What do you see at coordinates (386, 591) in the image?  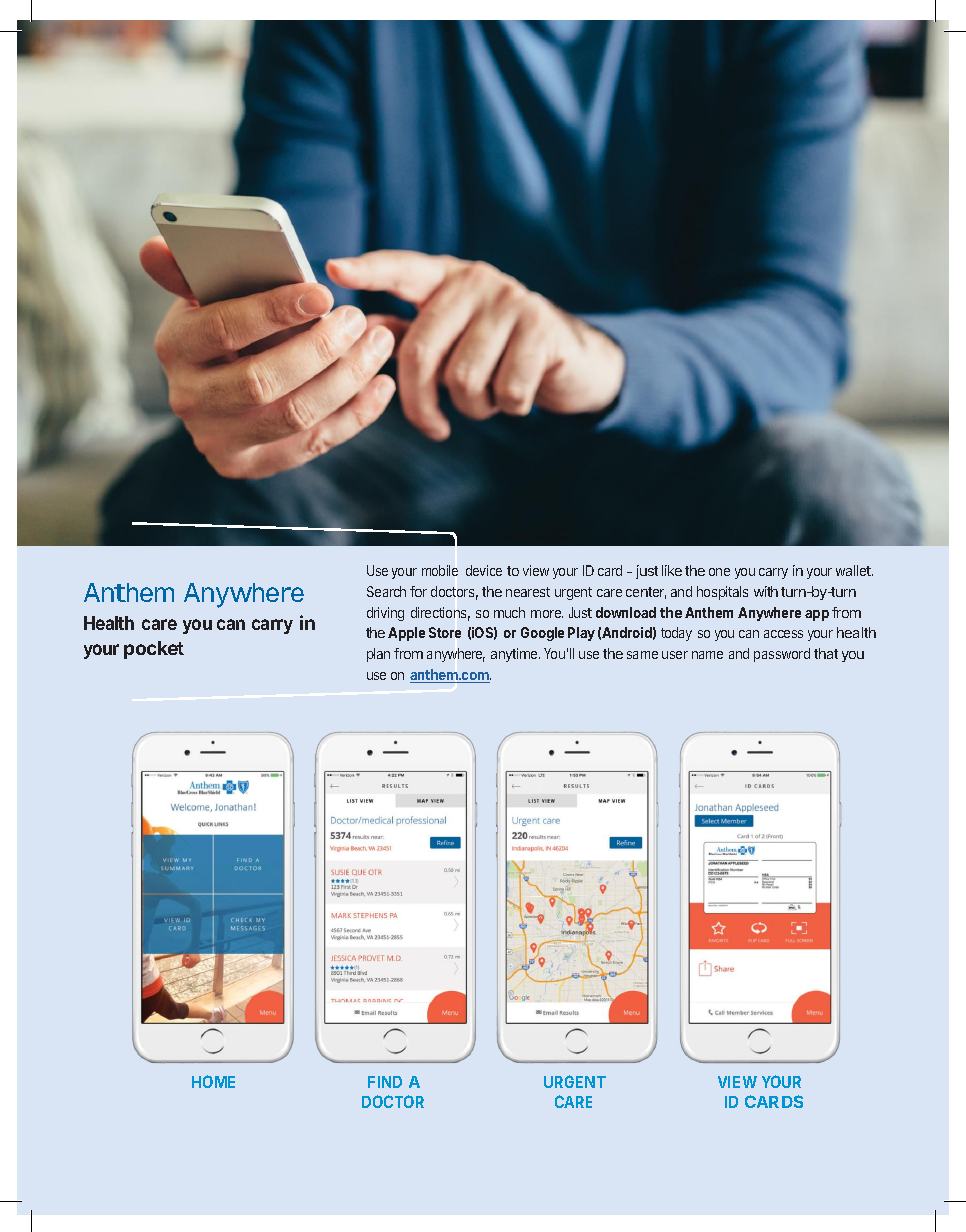 I see `Search` at bounding box center [386, 591].
